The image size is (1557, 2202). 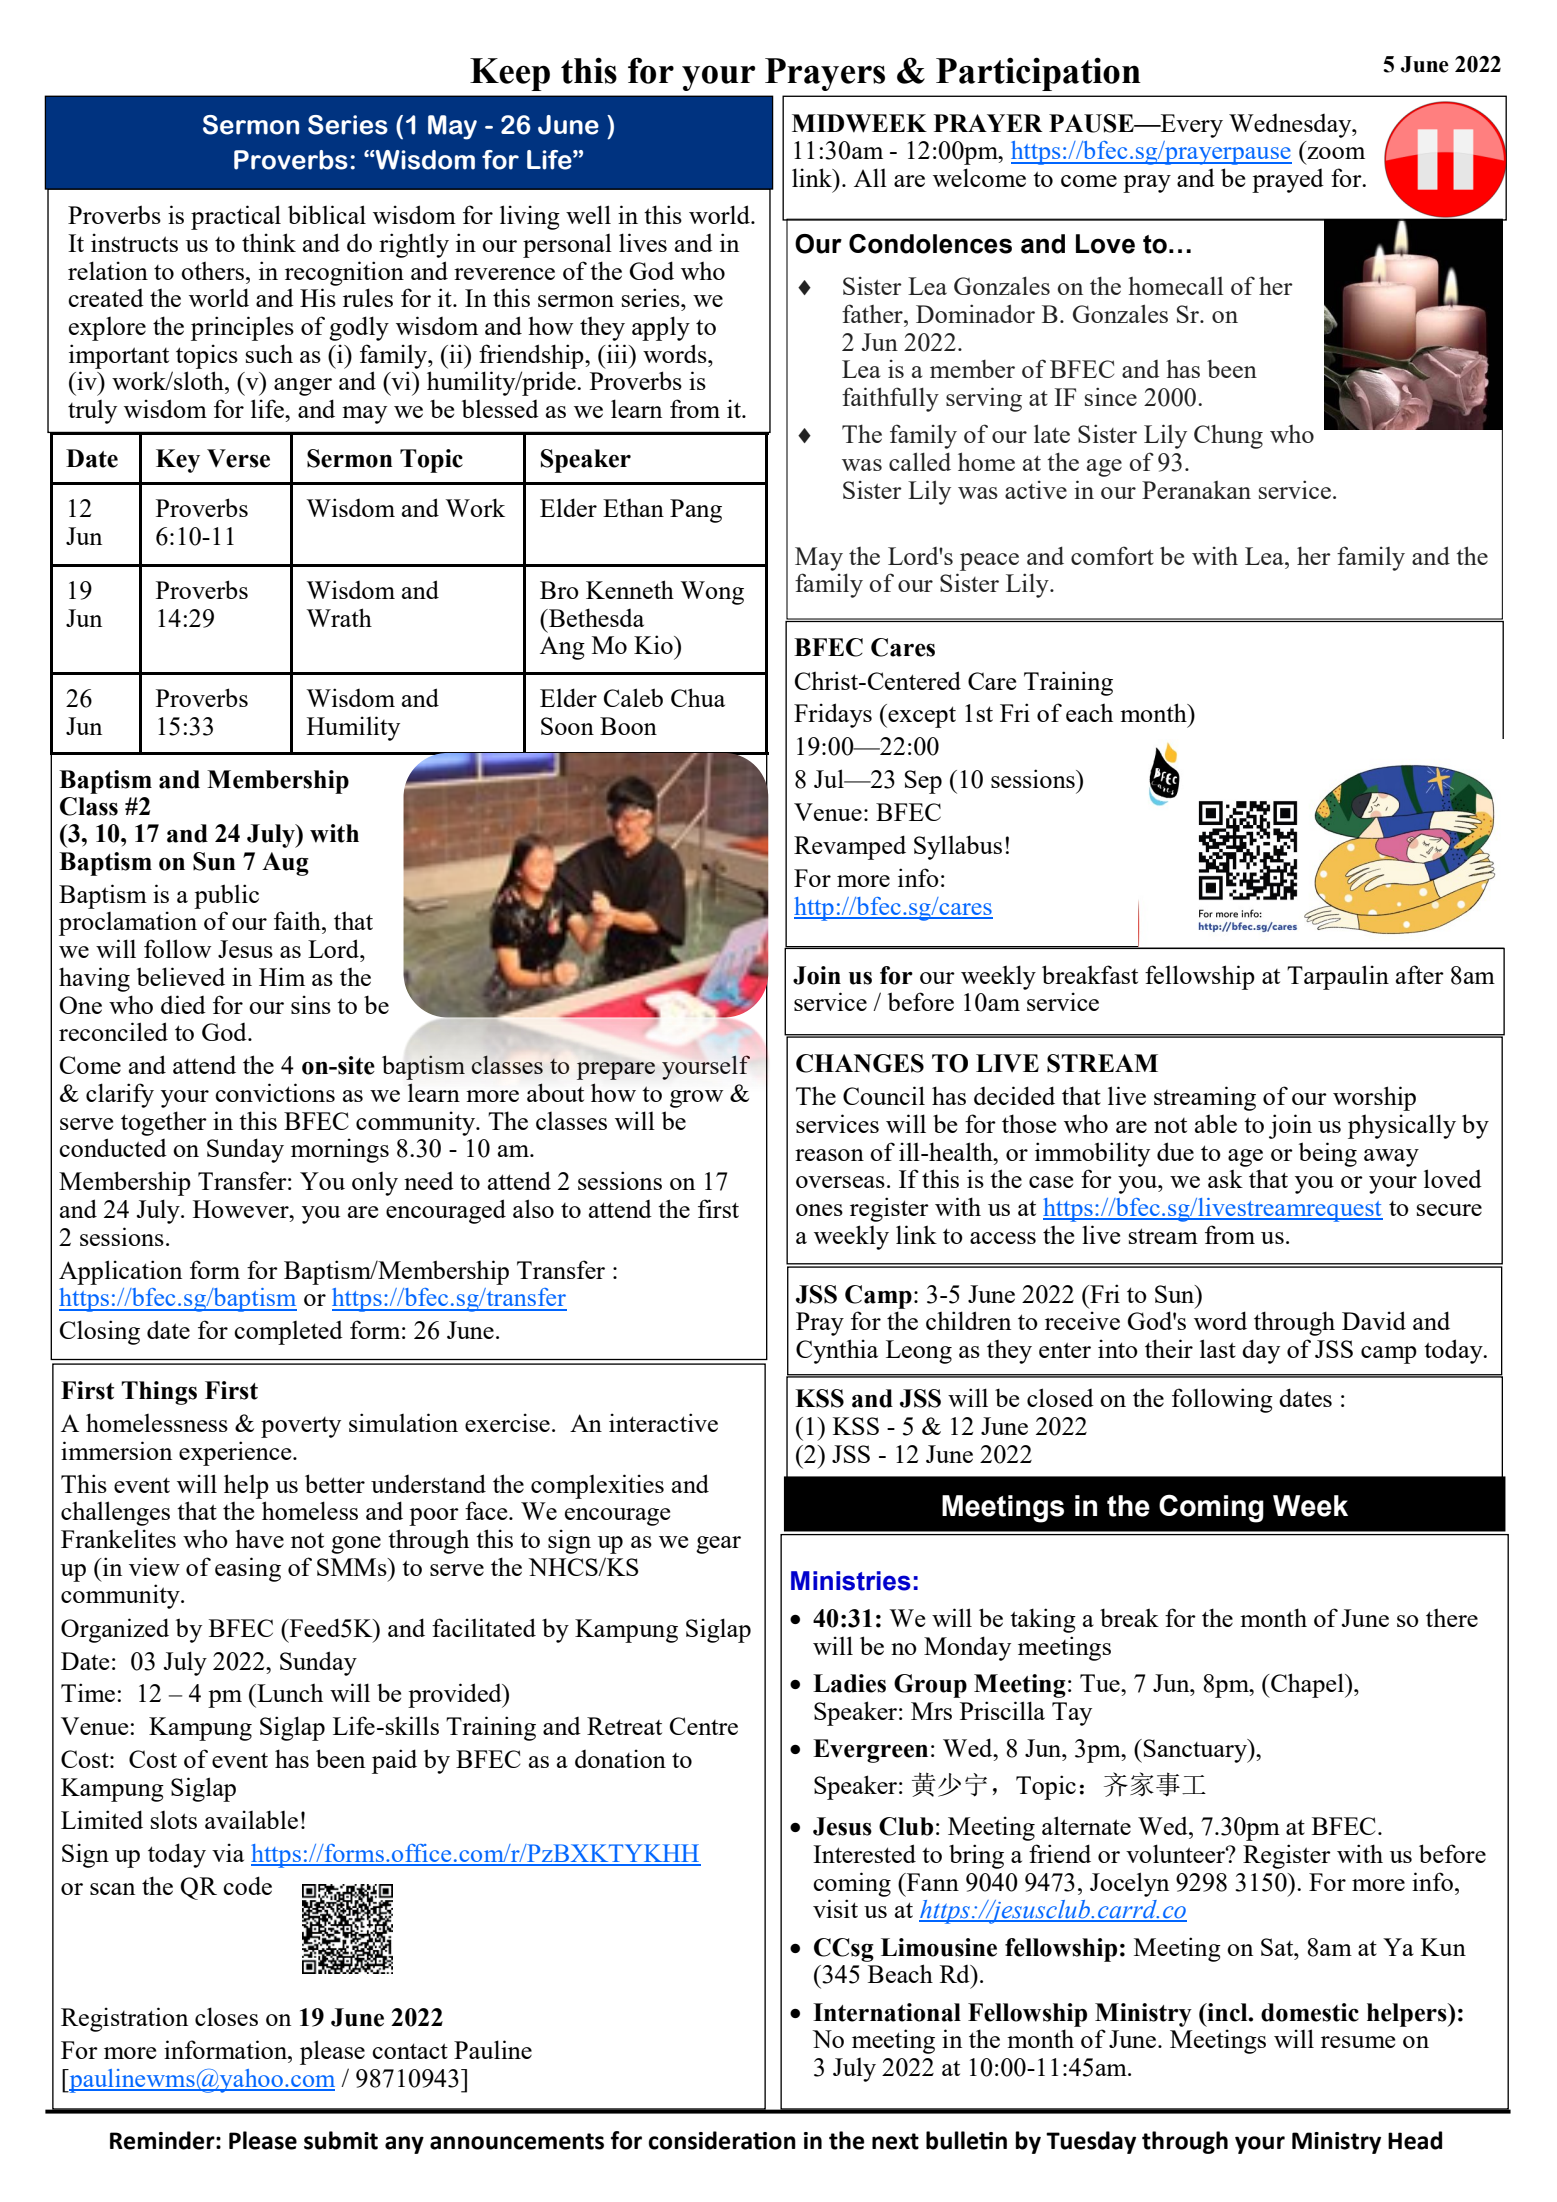 I want to click on closes, so click(x=226, y=2016).
